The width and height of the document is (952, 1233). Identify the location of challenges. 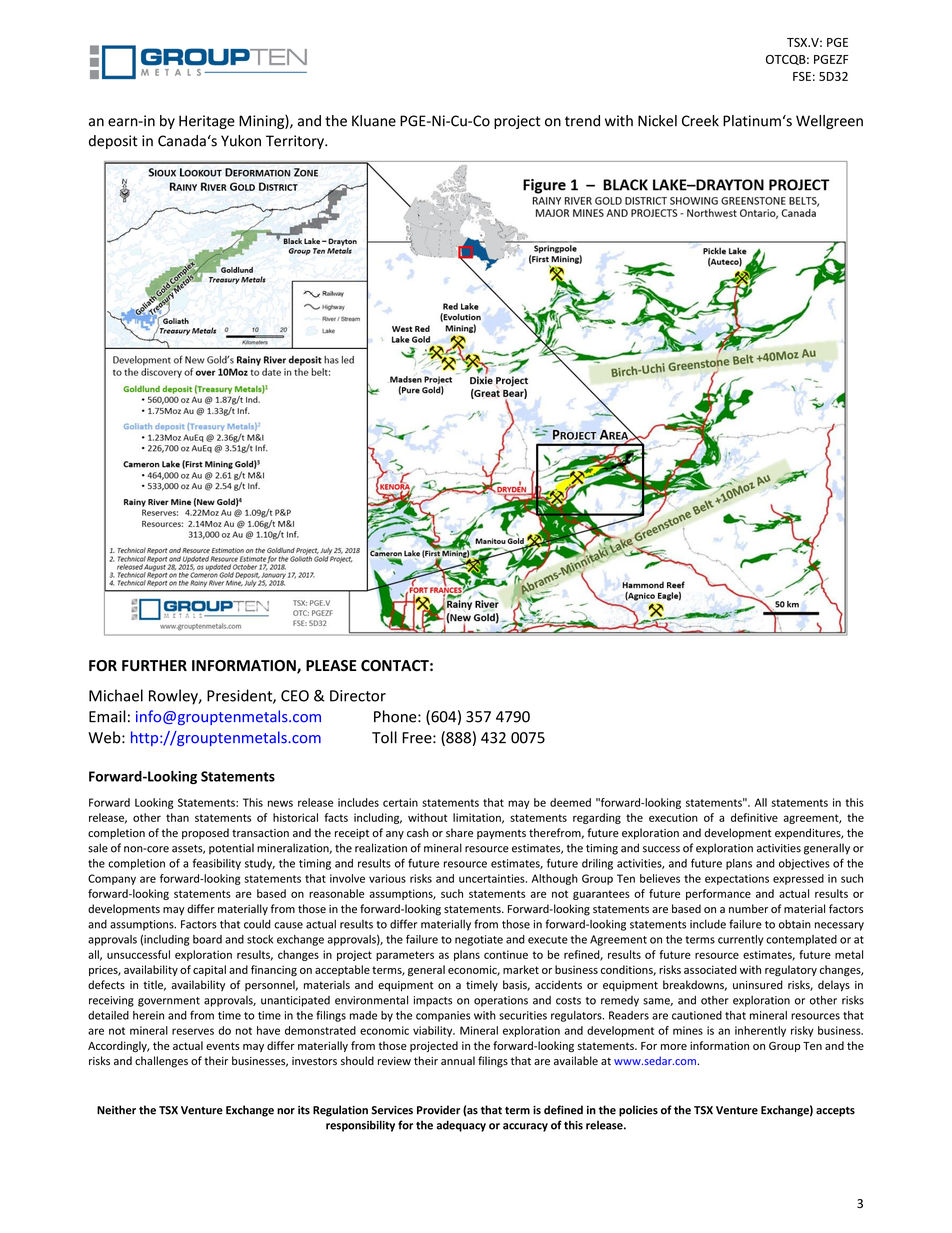
(161, 1062).
